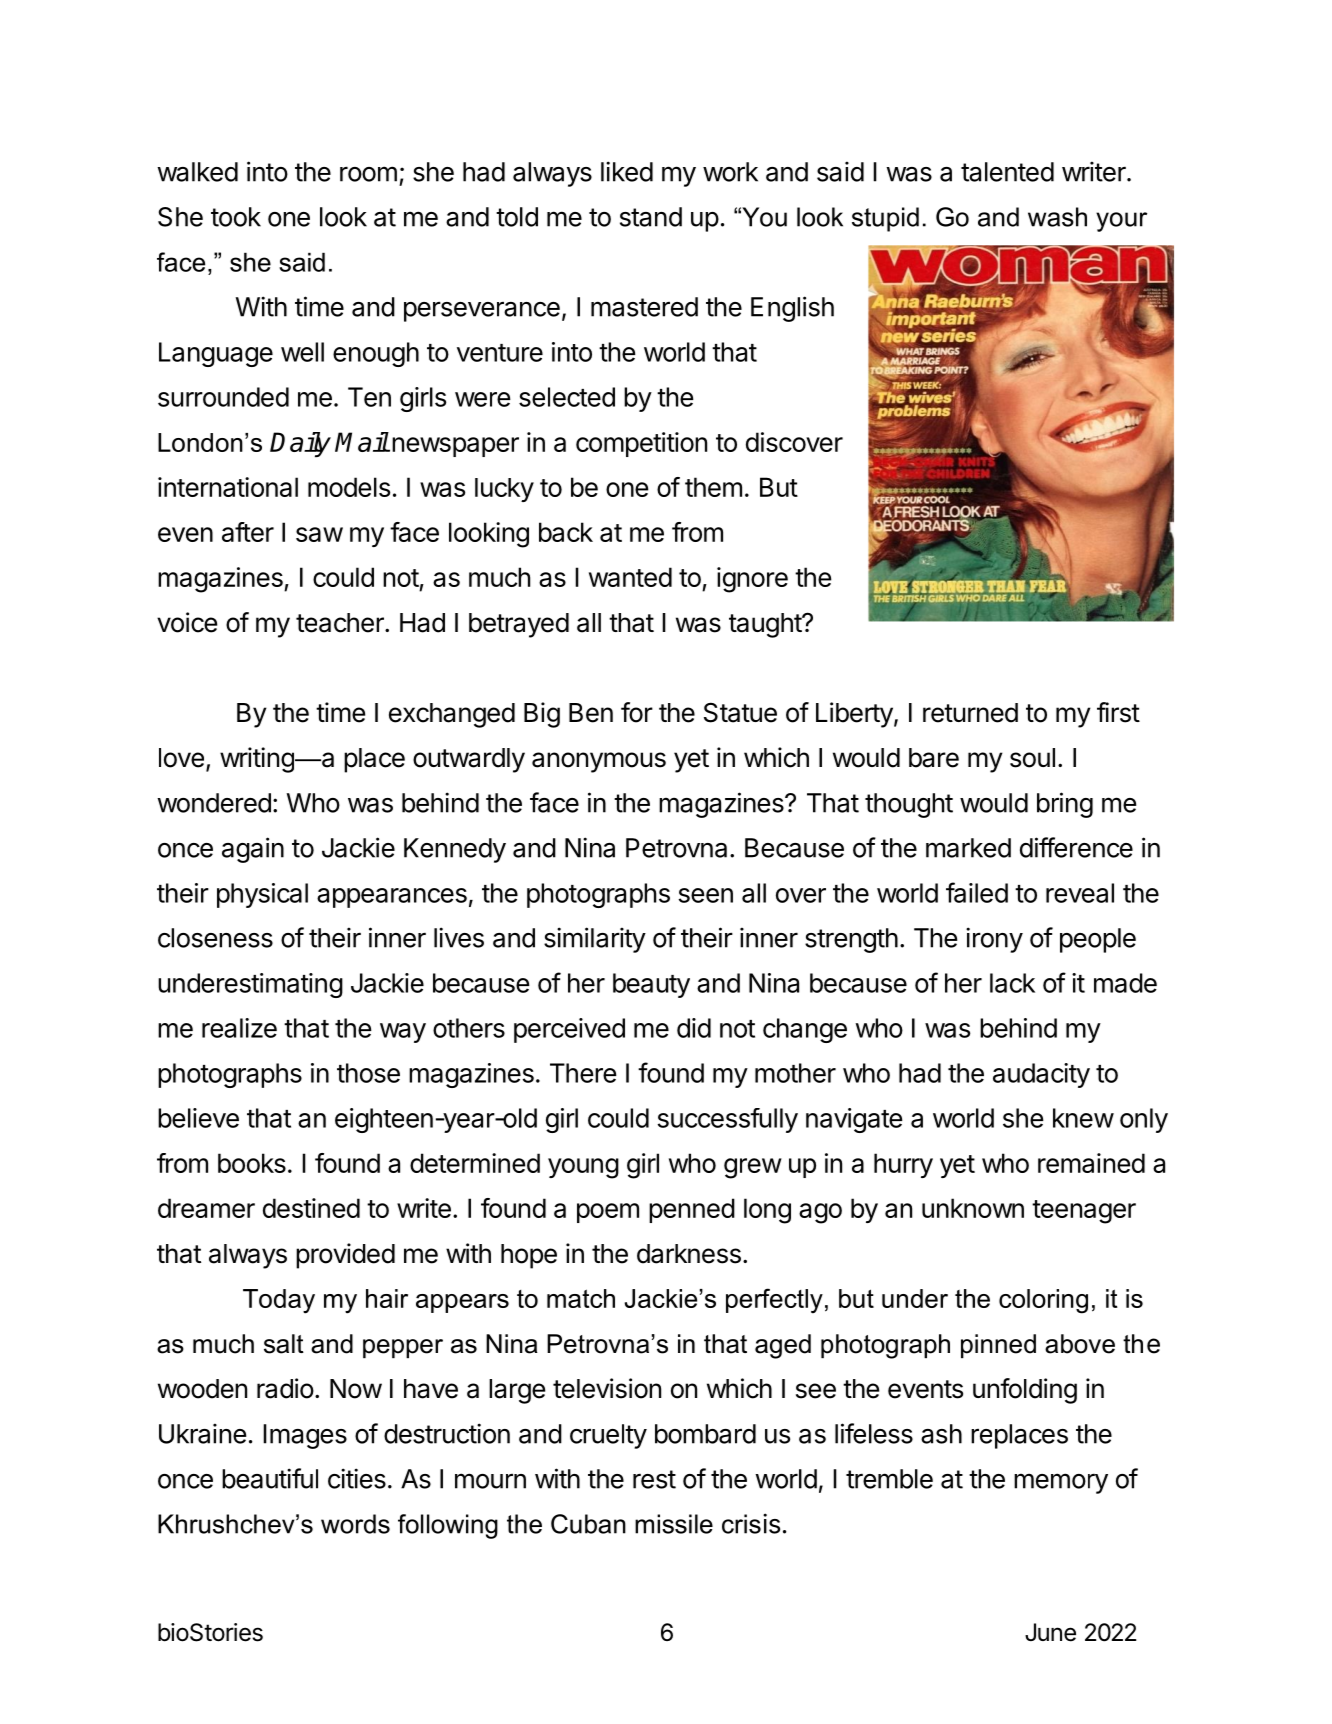 The width and height of the screenshot is (1332, 1724). What do you see at coordinates (970, 713) in the screenshot?
I see `returned` at bounding box center [970, 713].
